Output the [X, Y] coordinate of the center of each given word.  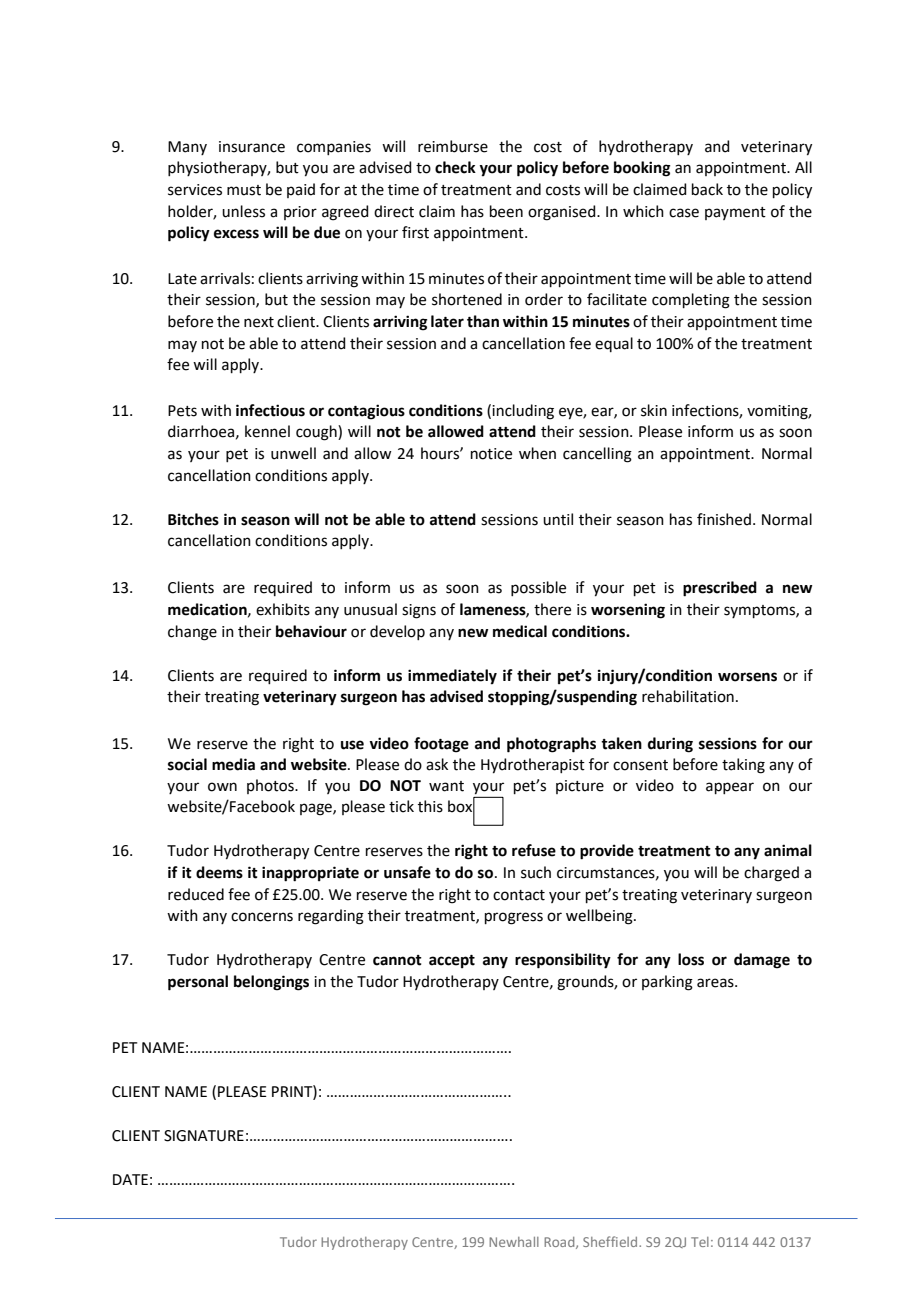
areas [716, 983]
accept [452, 961]
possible [538, 588]
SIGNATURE [204, 1136]
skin [654, 410]
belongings [271, 983]
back [707, 189]
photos [271, 786]
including [523, 412]
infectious [270, 410]
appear [730, 788]
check [455, 167]
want [446, 786]
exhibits [283, 609]
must [244, 190]
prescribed [720, 589]
